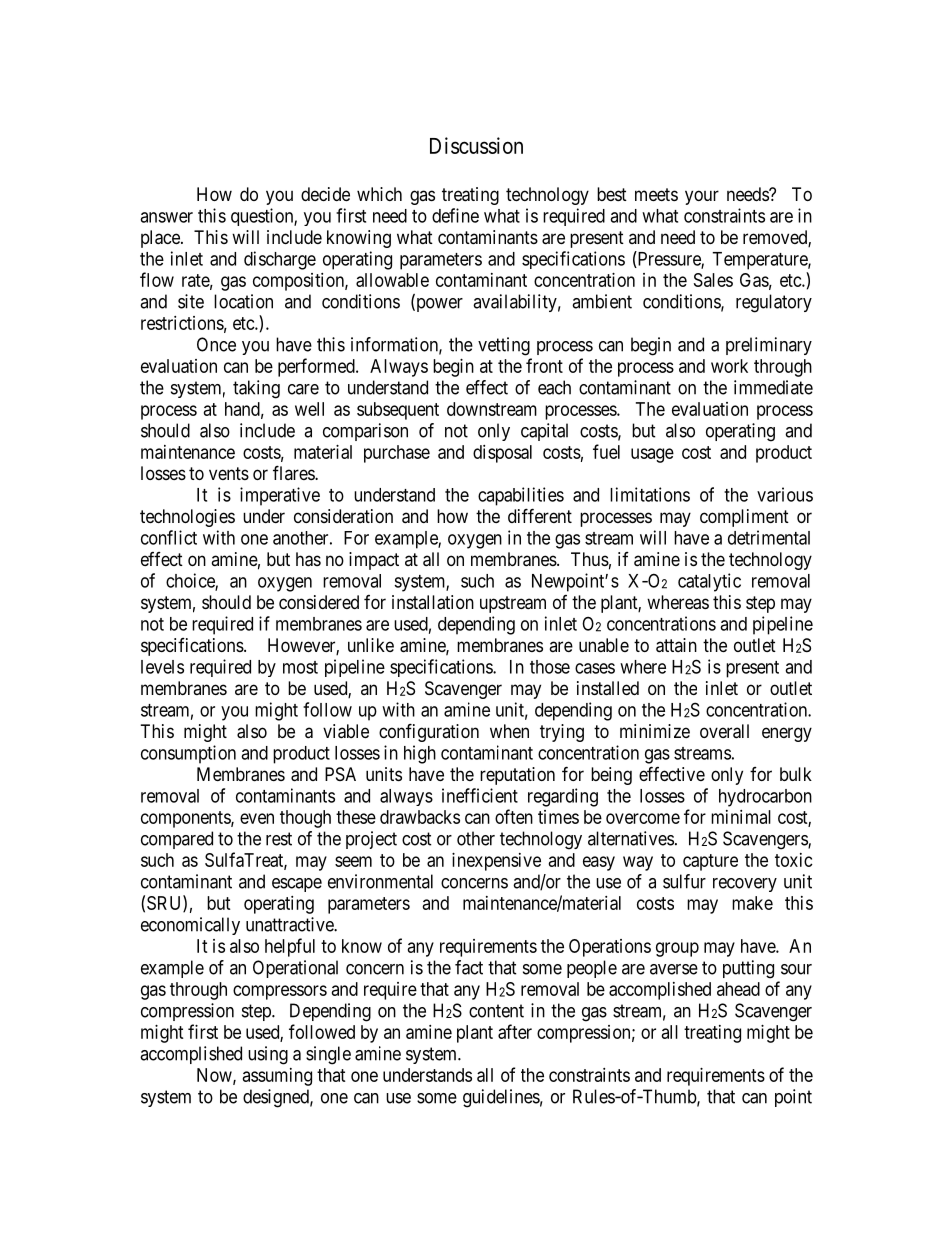  Describe the element at coordinates (166, 217) in the image. I see `answer` at that location.
